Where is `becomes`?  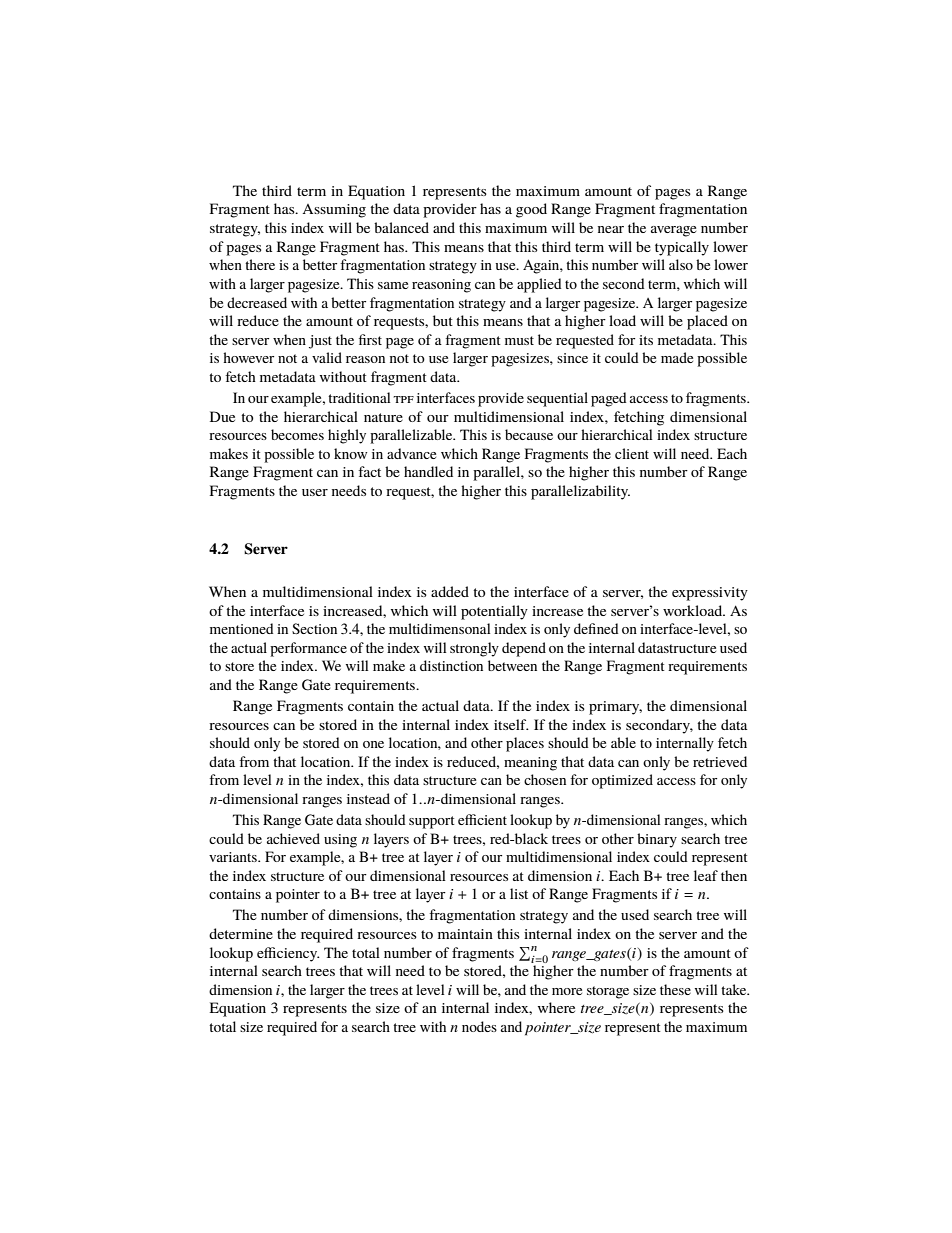 becomes is located at coordinates (297, 434).
